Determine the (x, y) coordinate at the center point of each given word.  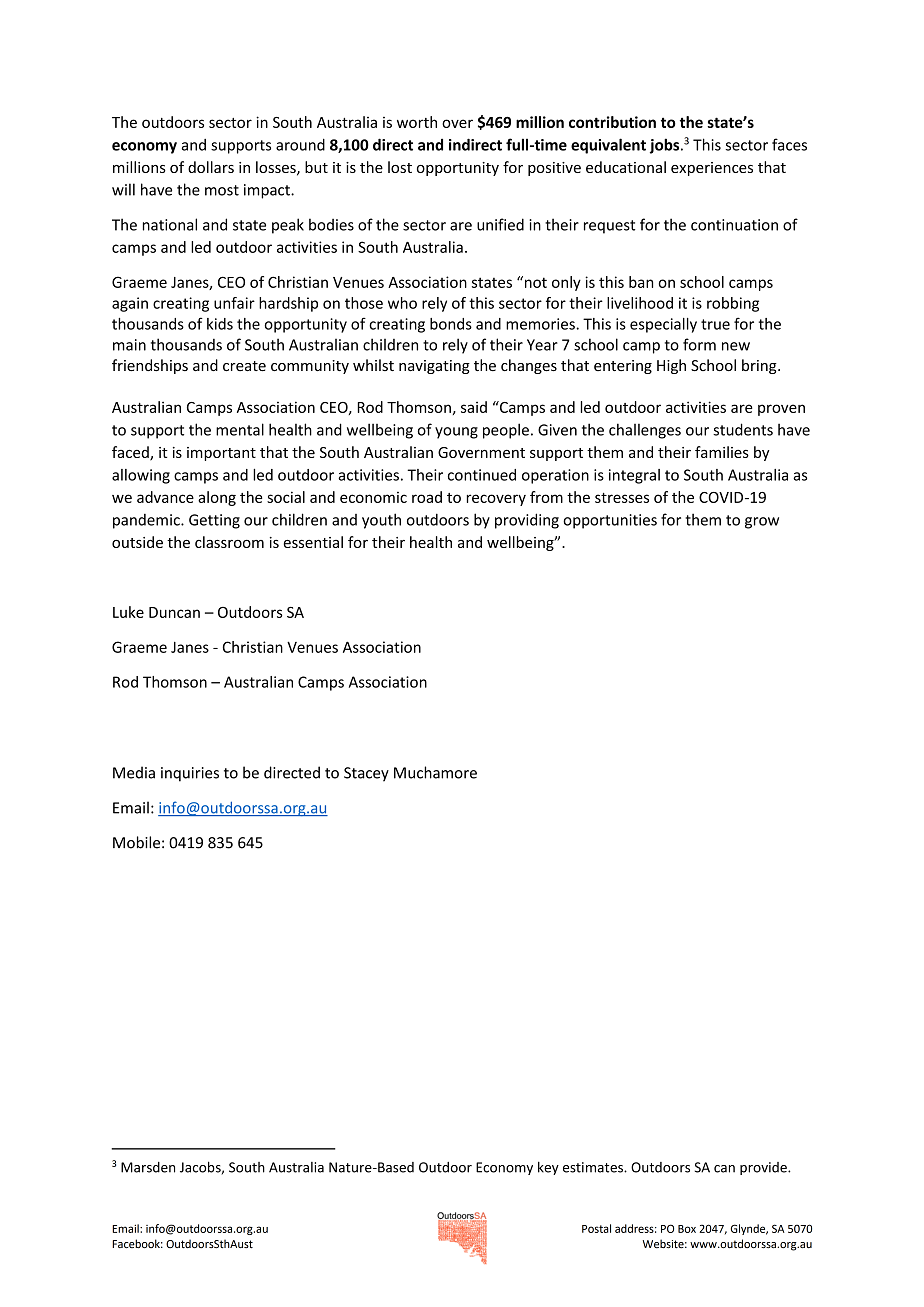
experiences (712, 169)
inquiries (190, 774)
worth (417, 122)
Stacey (366, 774)
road (427, 497)
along (217, 498)
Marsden (148, 1167)
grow (762, 523)
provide (764, 1168)
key (548, 1168)
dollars (211, 167)
